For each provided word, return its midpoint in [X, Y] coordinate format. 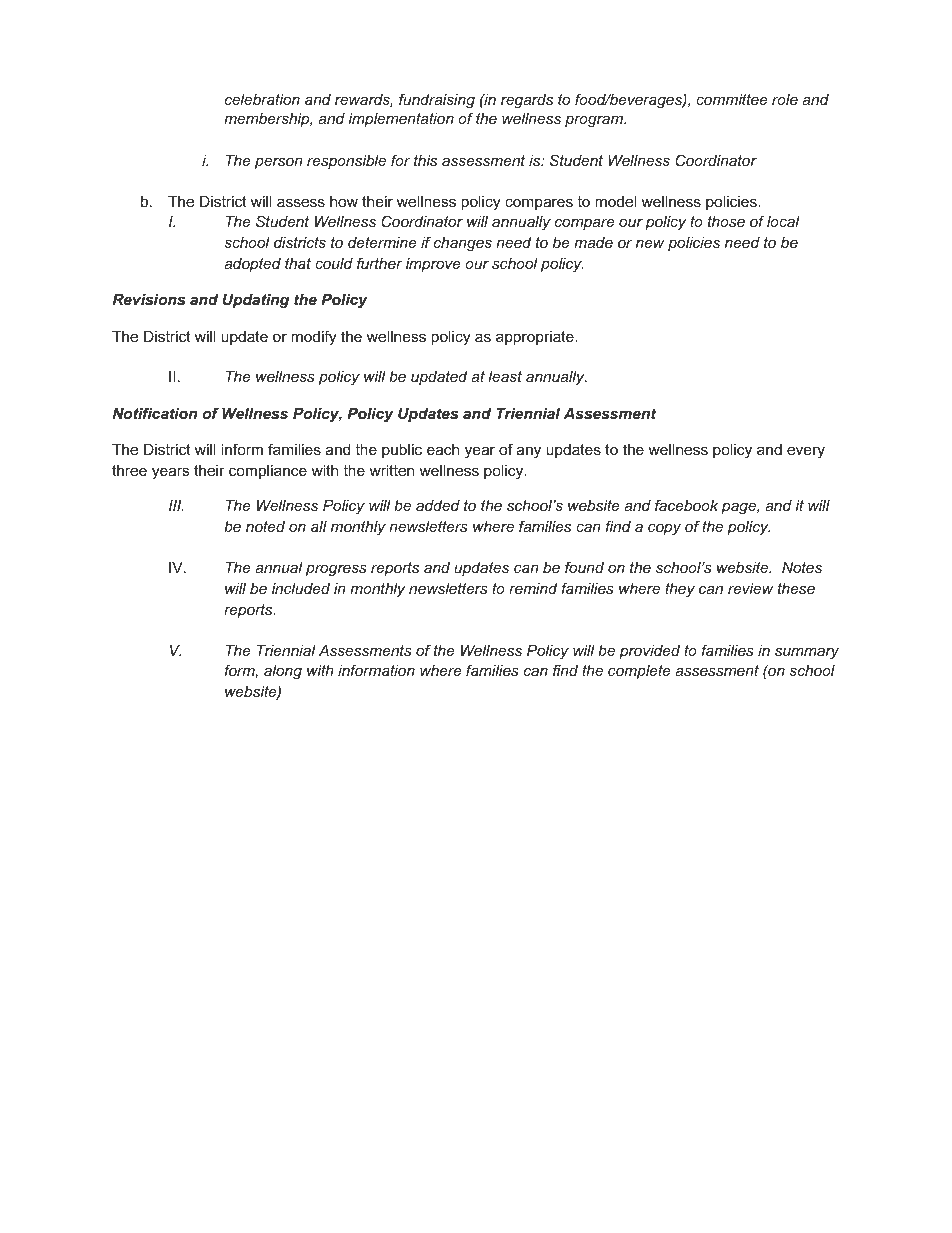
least [505, 376]
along [283, 672]
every [806, 452]
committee [732, 99]
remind [533, 588]
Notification [154, 413]
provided [649, 652]
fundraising [437, 101]
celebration [262, 99]
